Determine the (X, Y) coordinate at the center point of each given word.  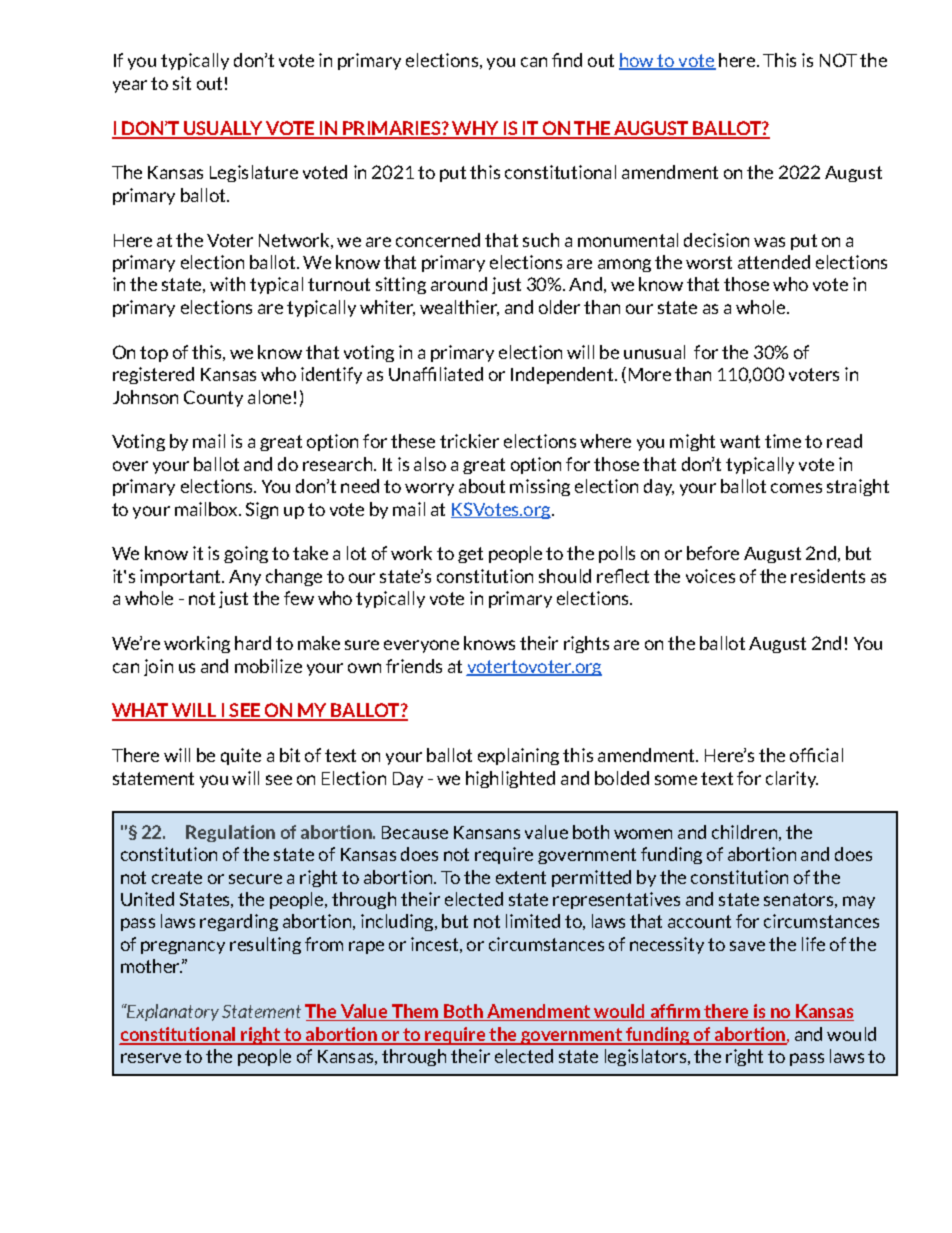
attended (774, 262)
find (567, 60)
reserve (151, 1058)
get (470, 555)
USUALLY (223, 129)
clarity (792, 779)
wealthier (459, 308)
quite (241, 756)
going (246, 554)
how (638, 61)
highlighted (510, 779)
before (713, 553)
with (227, 284)
